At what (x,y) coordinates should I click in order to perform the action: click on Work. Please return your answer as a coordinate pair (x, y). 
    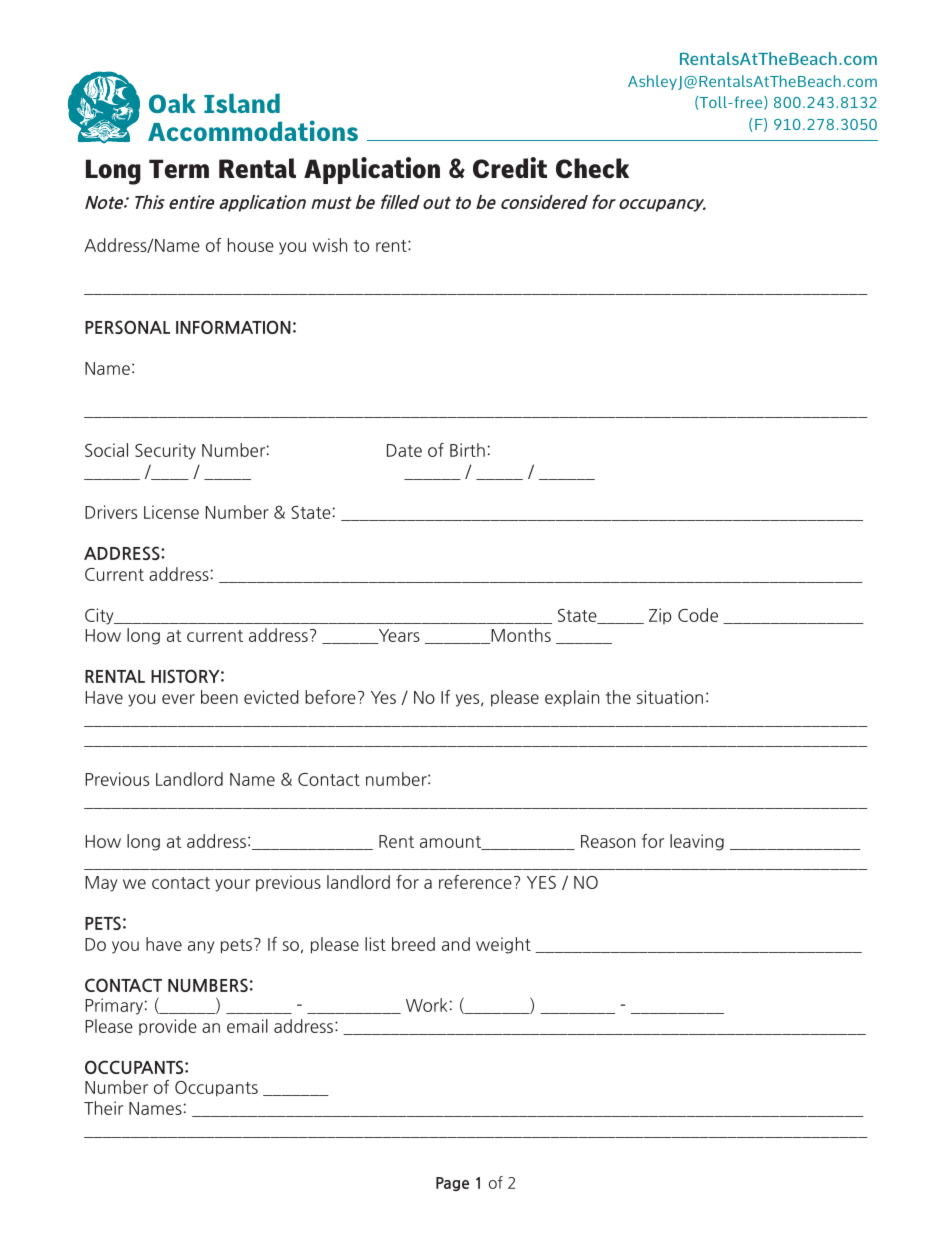
    Looking at the image, I should click on (426, 1005).
